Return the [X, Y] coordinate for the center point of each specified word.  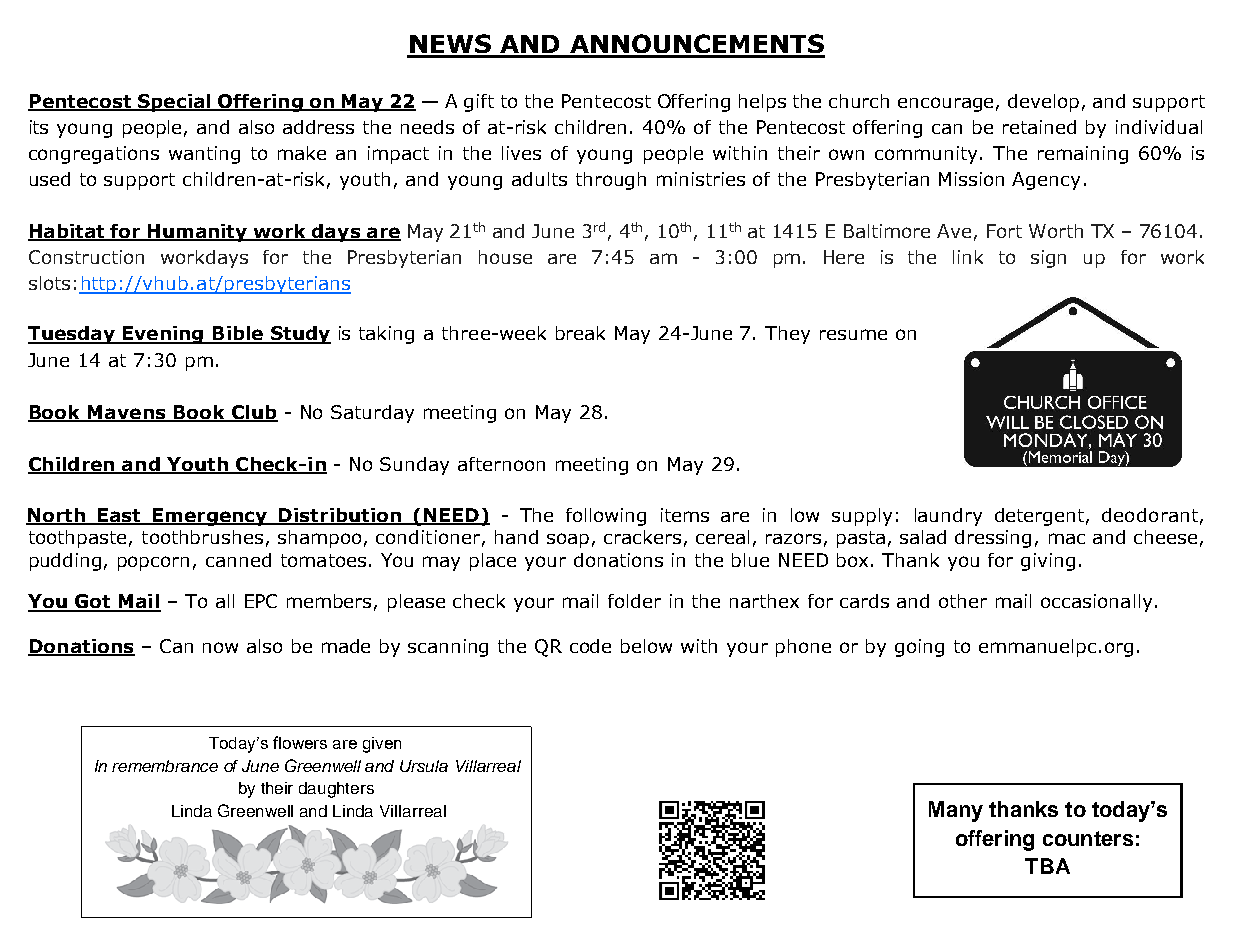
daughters [336, 790]
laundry [948, 517]
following [606, 517]
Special [174, 103]
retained [1039, 127]
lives [521, 153]
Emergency [210, 517]
